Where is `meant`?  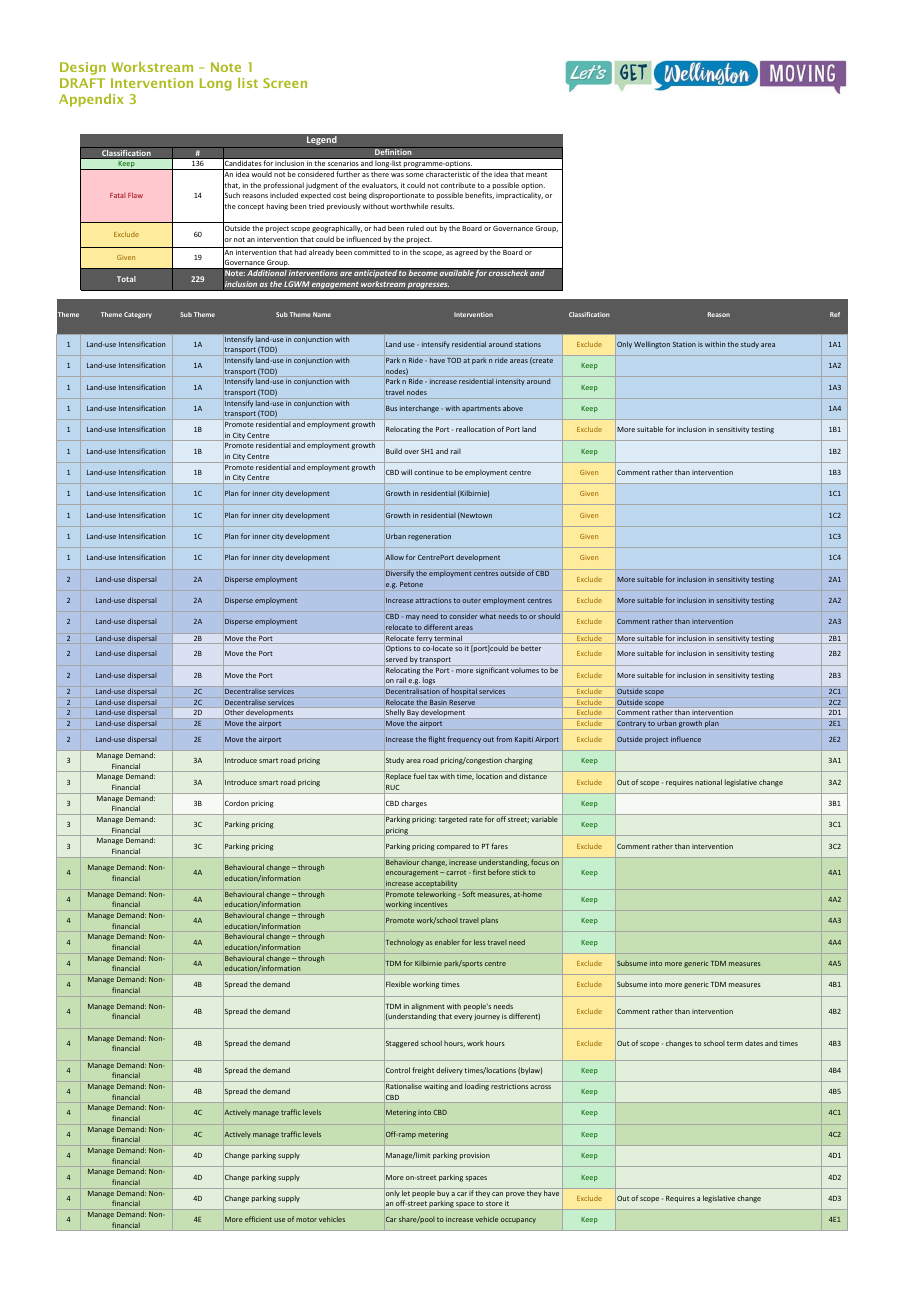 meant is located at coordinates (536, 174).
